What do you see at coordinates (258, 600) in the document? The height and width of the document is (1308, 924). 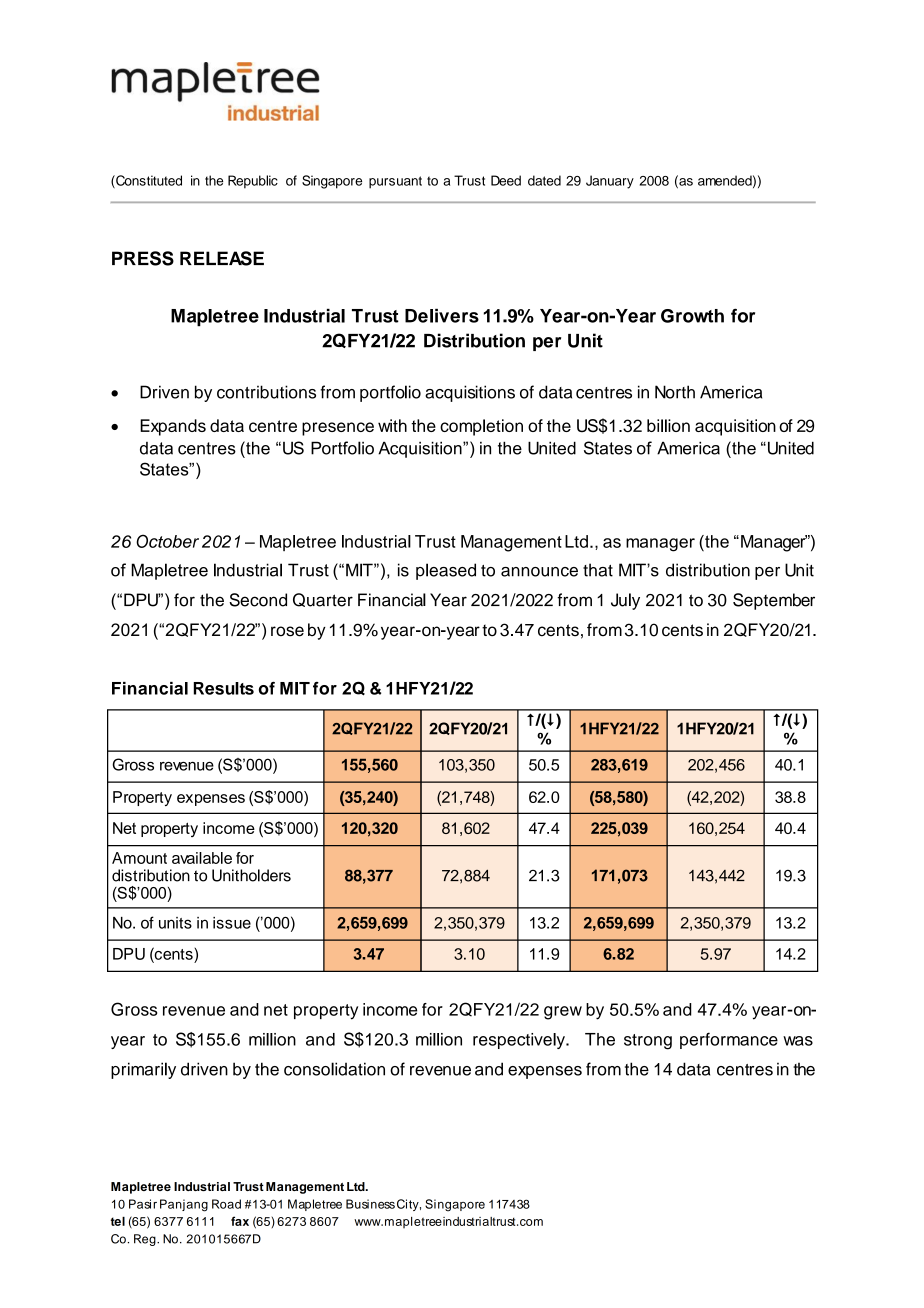 I see `Second` at bounding box center [258, 600].
